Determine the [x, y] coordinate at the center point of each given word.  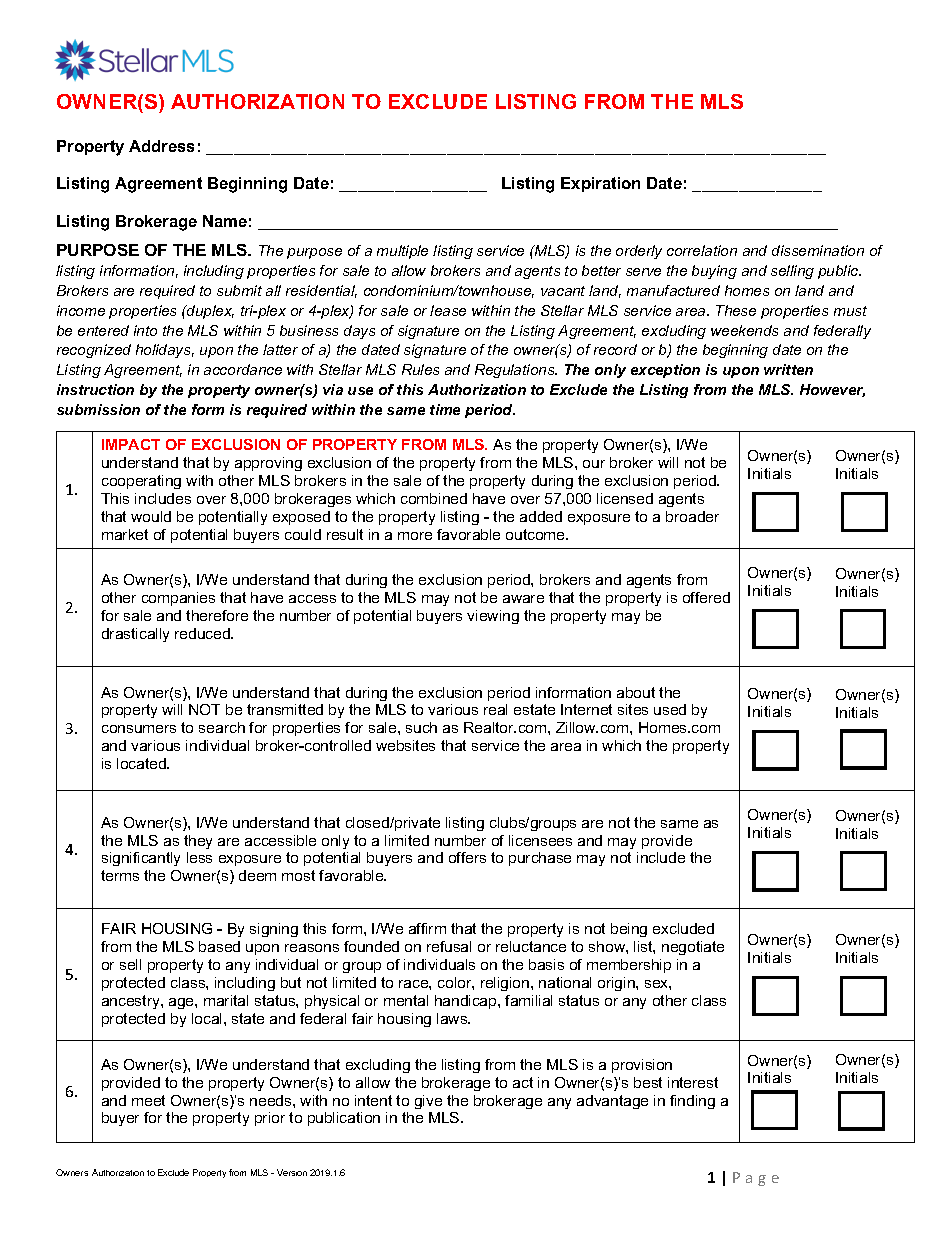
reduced [203, 633]
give [428, 1102]
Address [161, 146]
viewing [493, 617]
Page [756, 1179]
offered [706, 597]
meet [148, 1100]
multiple [402, 252]
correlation [702, 250]
